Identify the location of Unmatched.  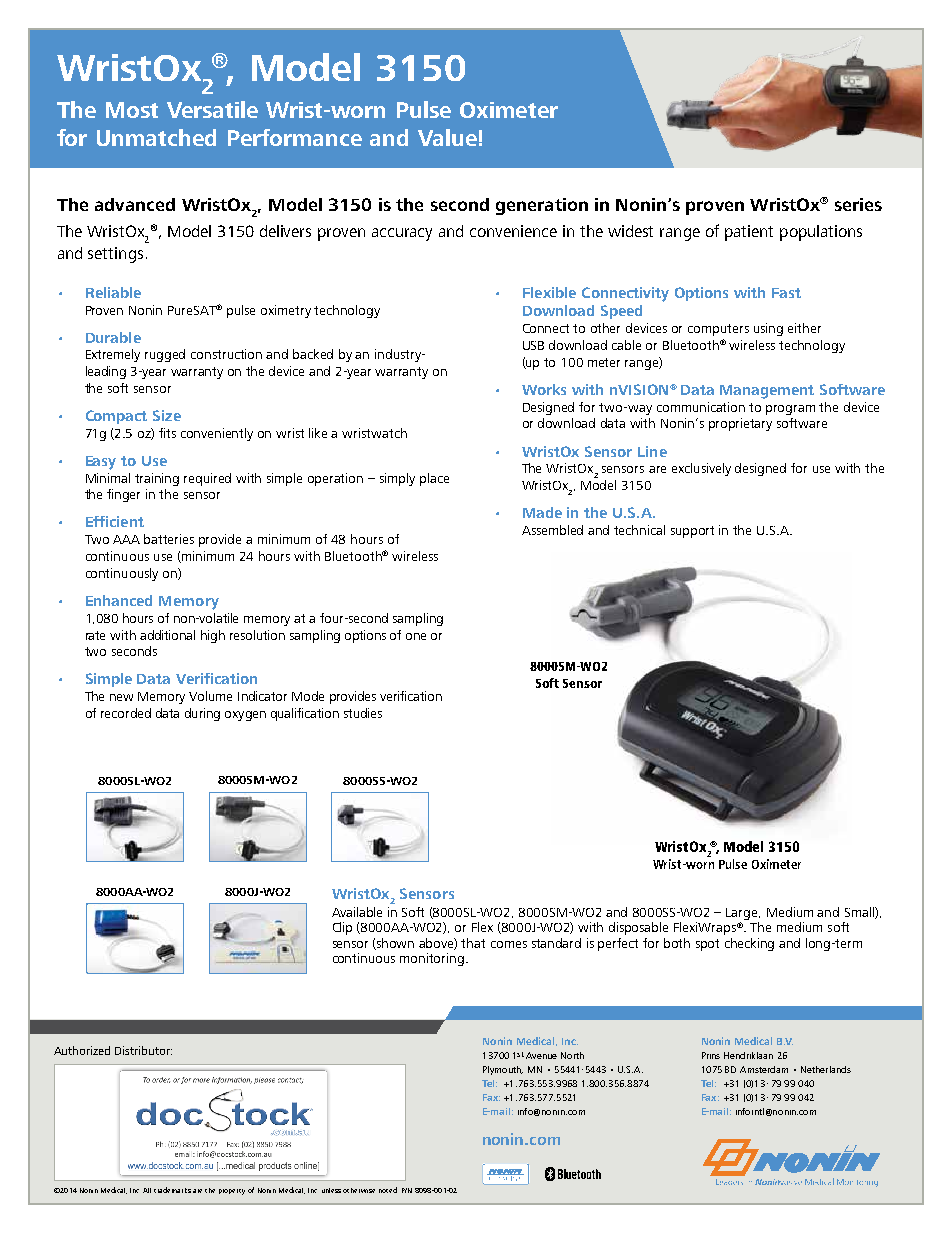
(156, 137).
